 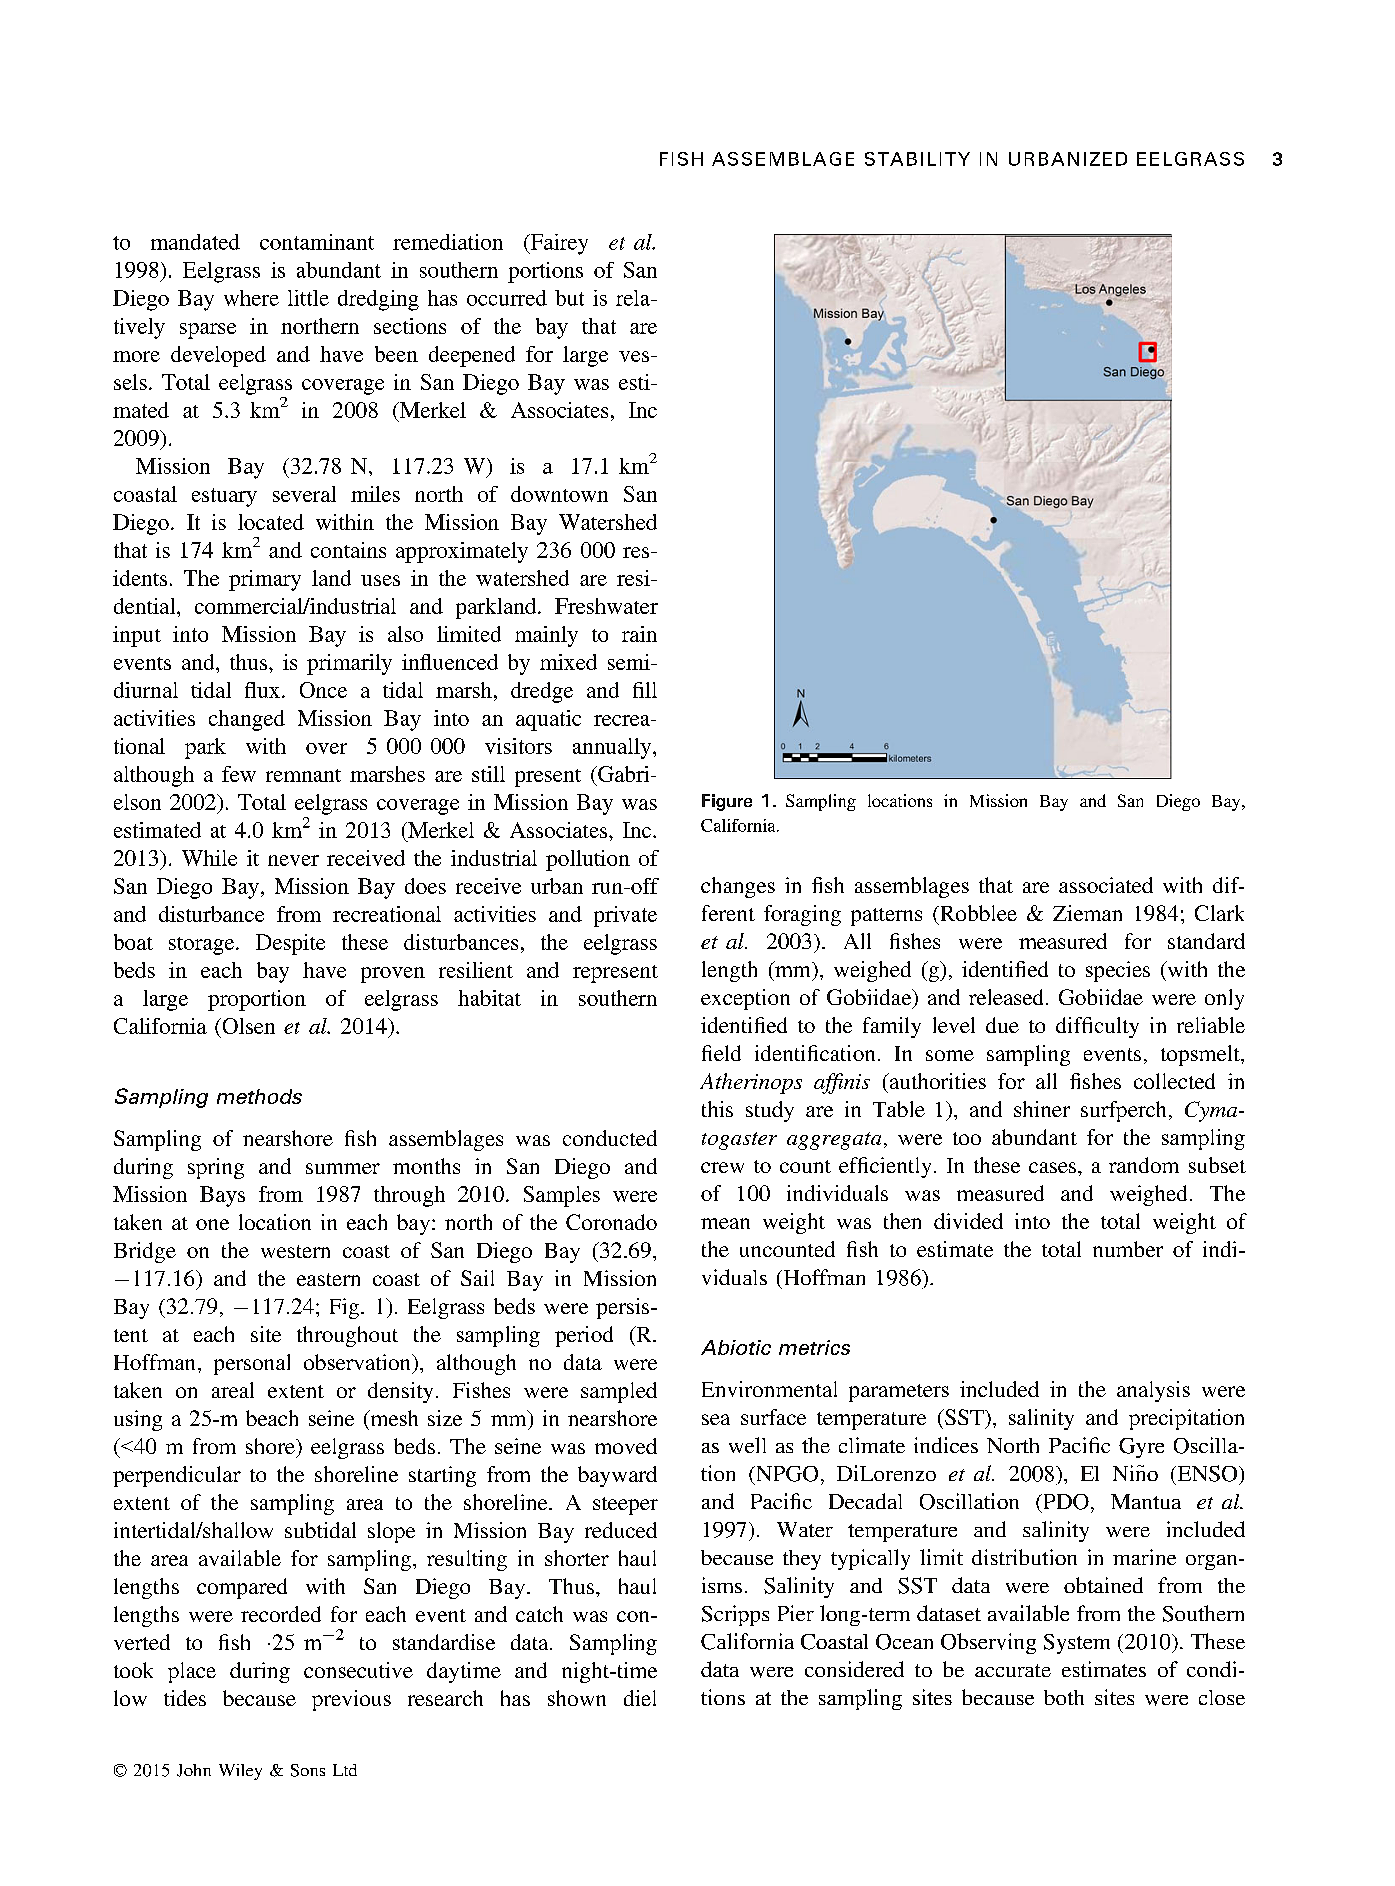 What do you see at coordinates (252, 1364) in the image?
I see `personal` at bounding box center [252, 1364].
